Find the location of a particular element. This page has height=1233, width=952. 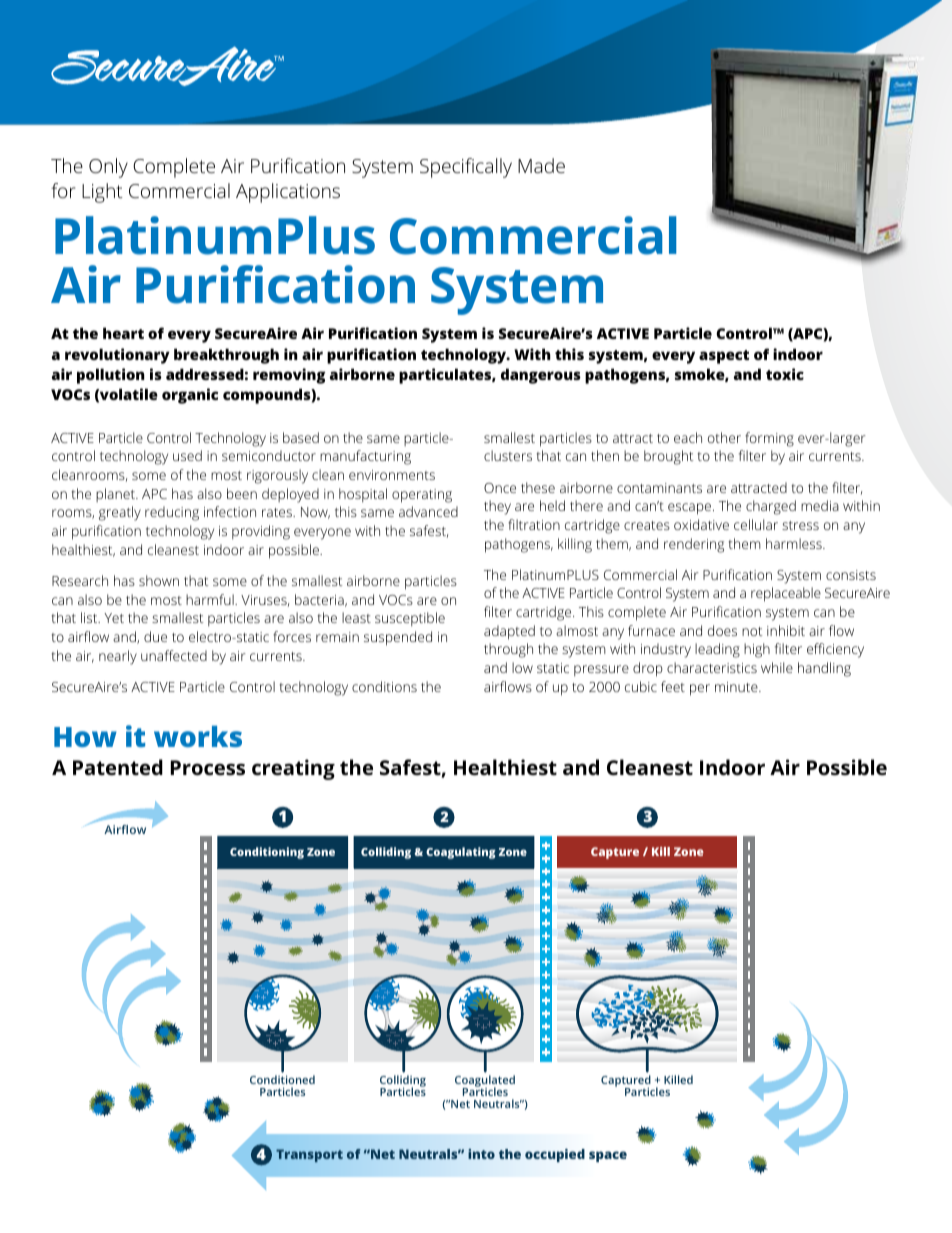

high is located at coordinates (757, 650).
